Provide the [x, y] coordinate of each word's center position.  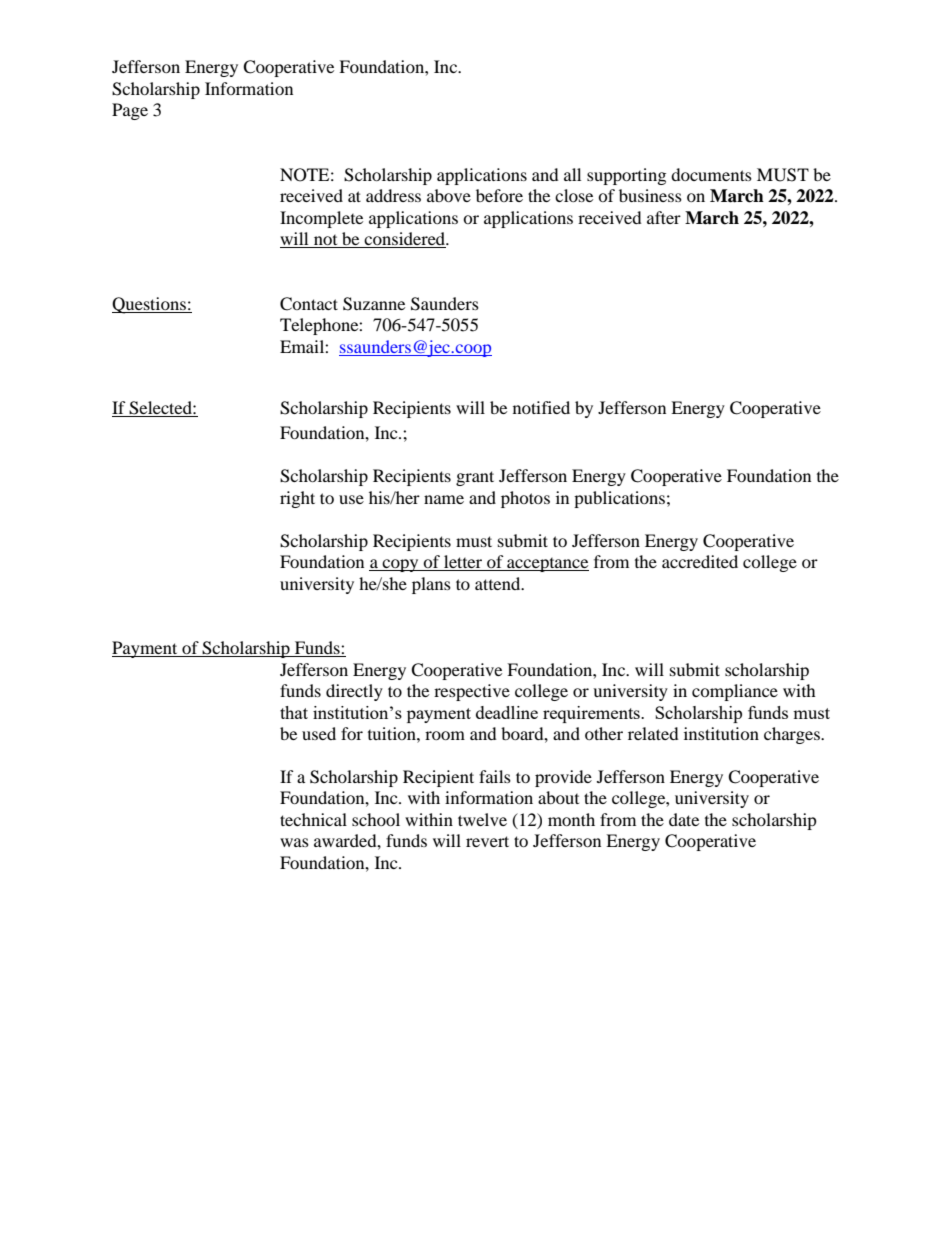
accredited [700, 561]
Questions [150, 305]
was [294, 842]
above [449, 195]
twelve [482, 819]
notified [541, 407]
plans [431, 585]
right [297, 499]
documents [711, 174]
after [664, 217]
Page [130, 111]
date [684, 819]
